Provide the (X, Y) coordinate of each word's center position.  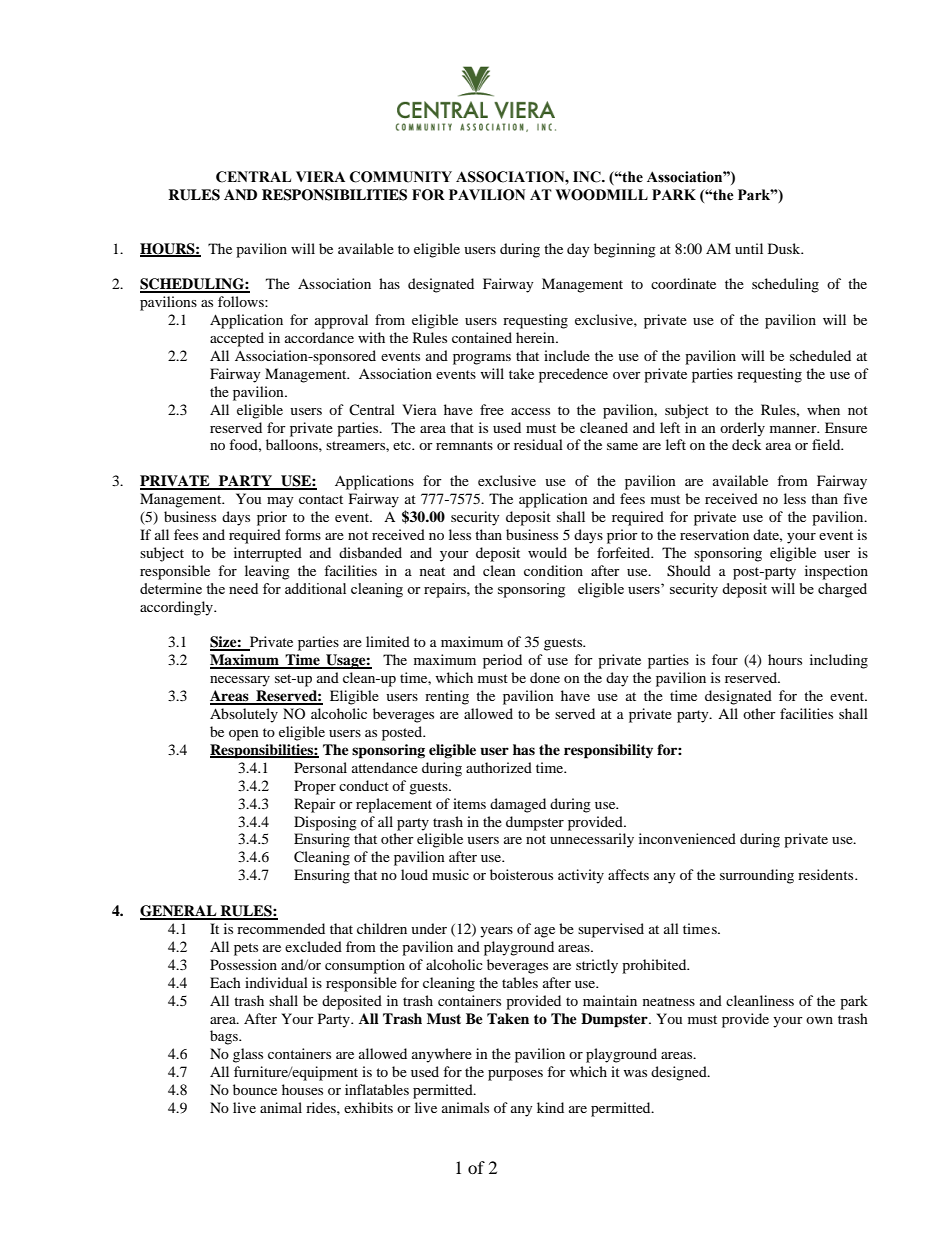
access (530, 411)
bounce (255, 1089)
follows (242, 301)
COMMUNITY (401, 177)
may (280, 502)
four (725, 659)
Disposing (325, 823)
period (502, 661)
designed (680, 1073)
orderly (742, 429)
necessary (240, 681)
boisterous (521, 874)
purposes (515, 1075)
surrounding (757, 876)
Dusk (785, 248)
